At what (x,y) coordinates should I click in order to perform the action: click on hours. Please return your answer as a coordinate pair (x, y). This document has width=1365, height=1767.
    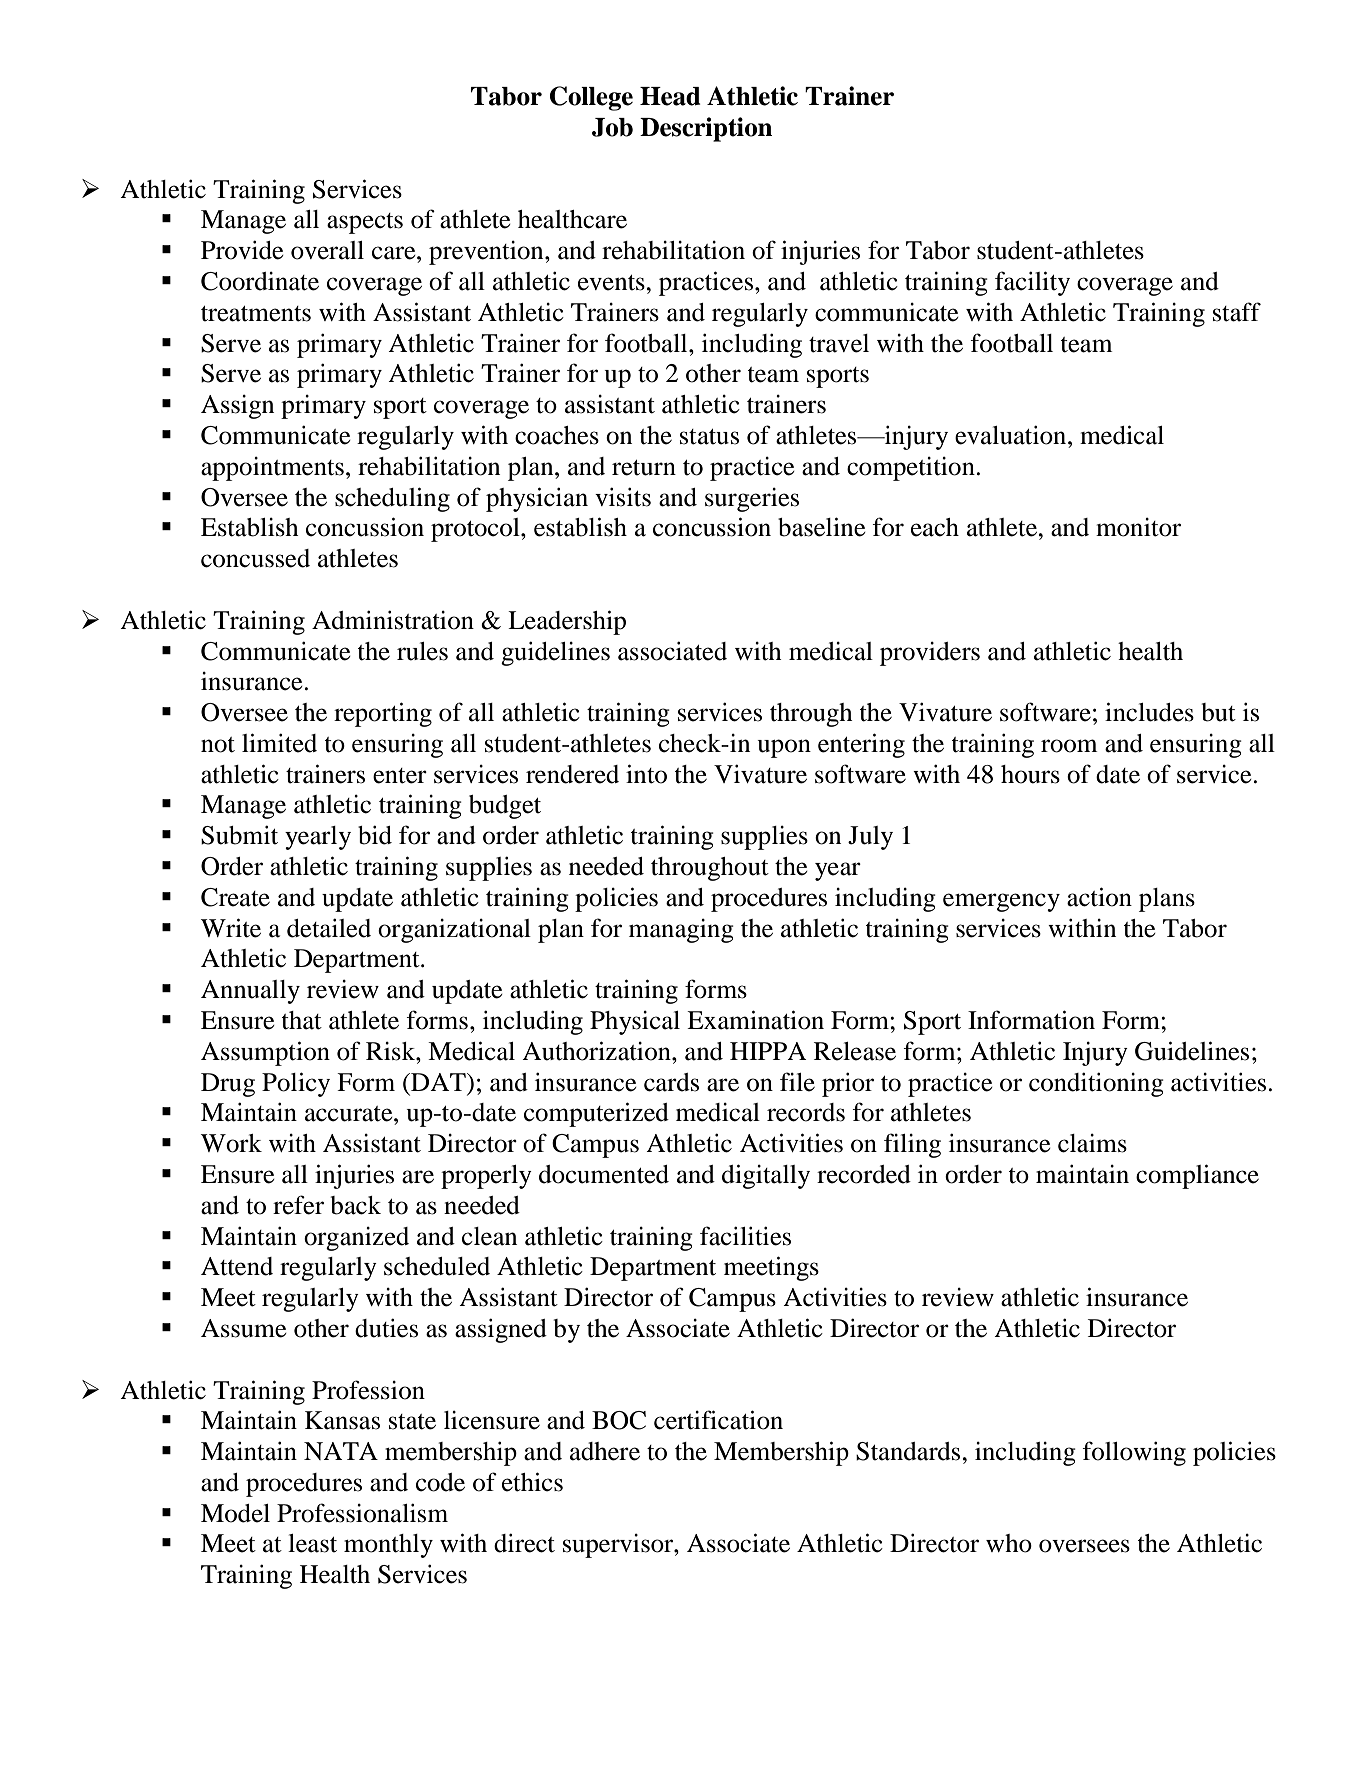
    Looking at the image, I should click on (1030, 774).
